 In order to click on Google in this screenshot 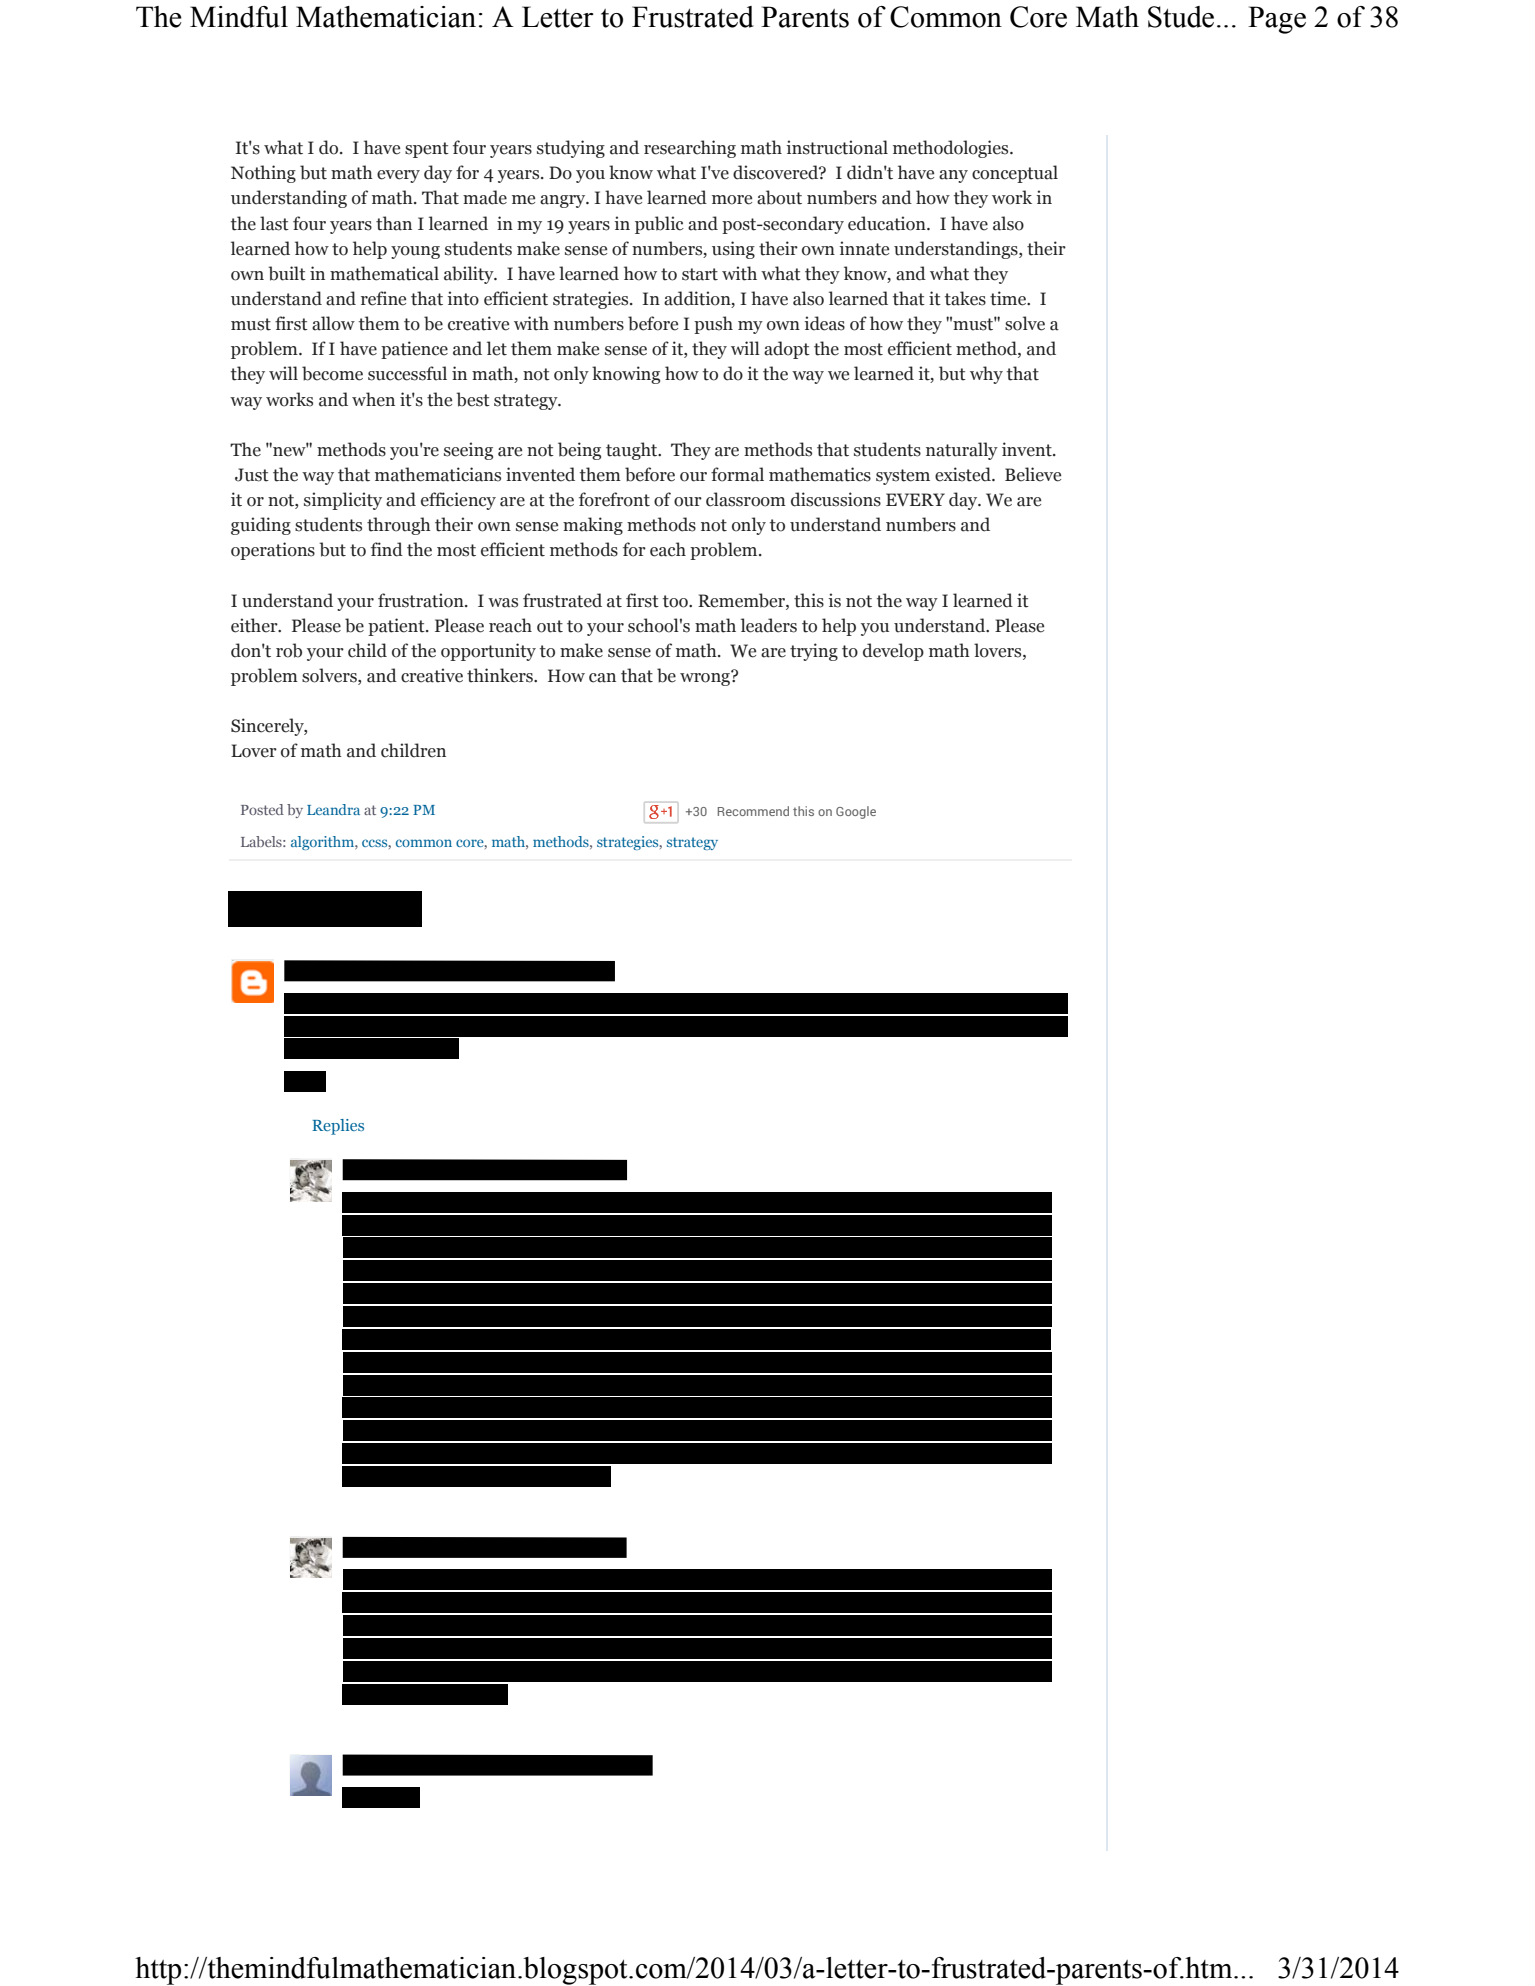, I will do `click(856, 812)`.
